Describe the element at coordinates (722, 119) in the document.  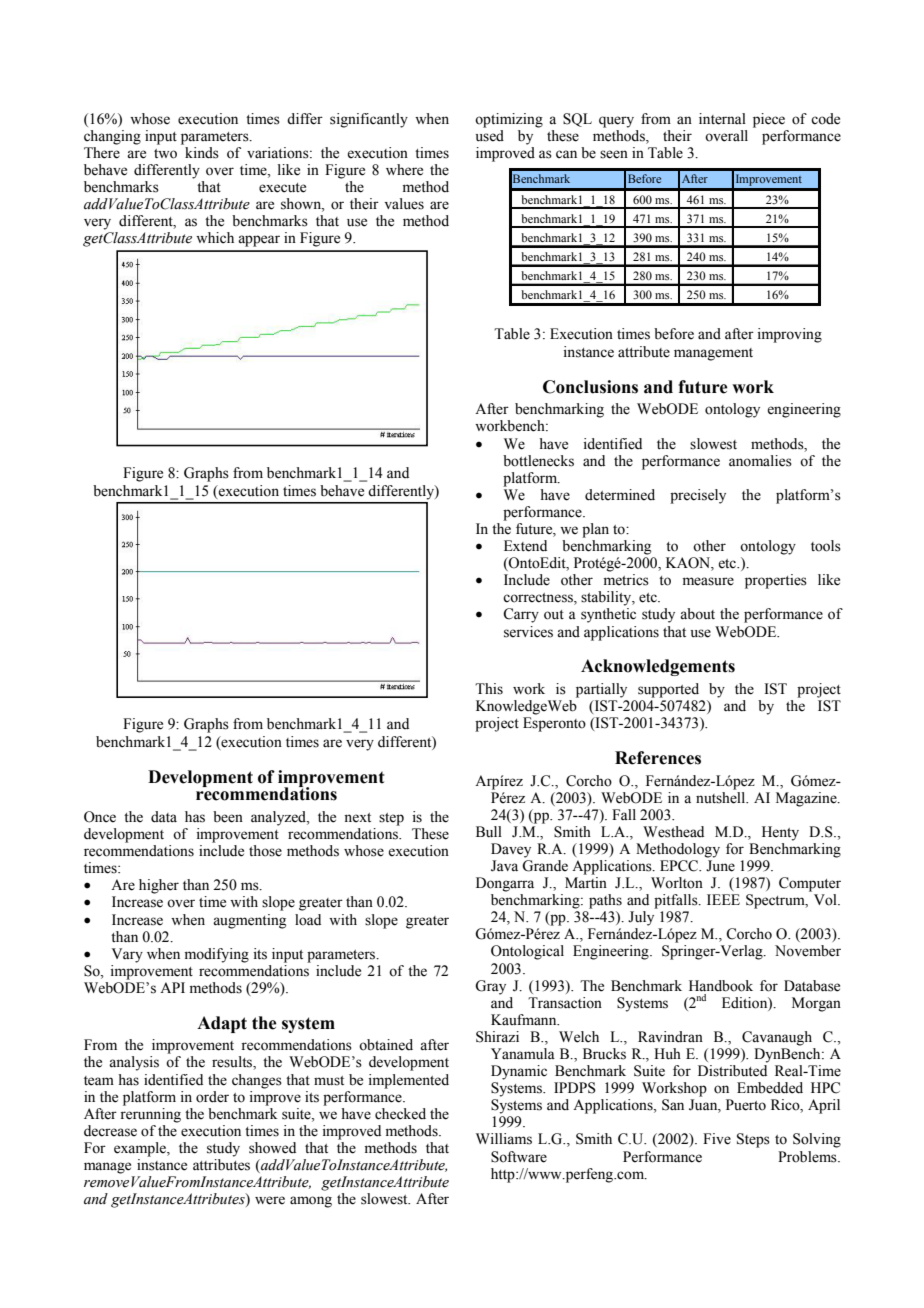
I see `internal` at that location.
